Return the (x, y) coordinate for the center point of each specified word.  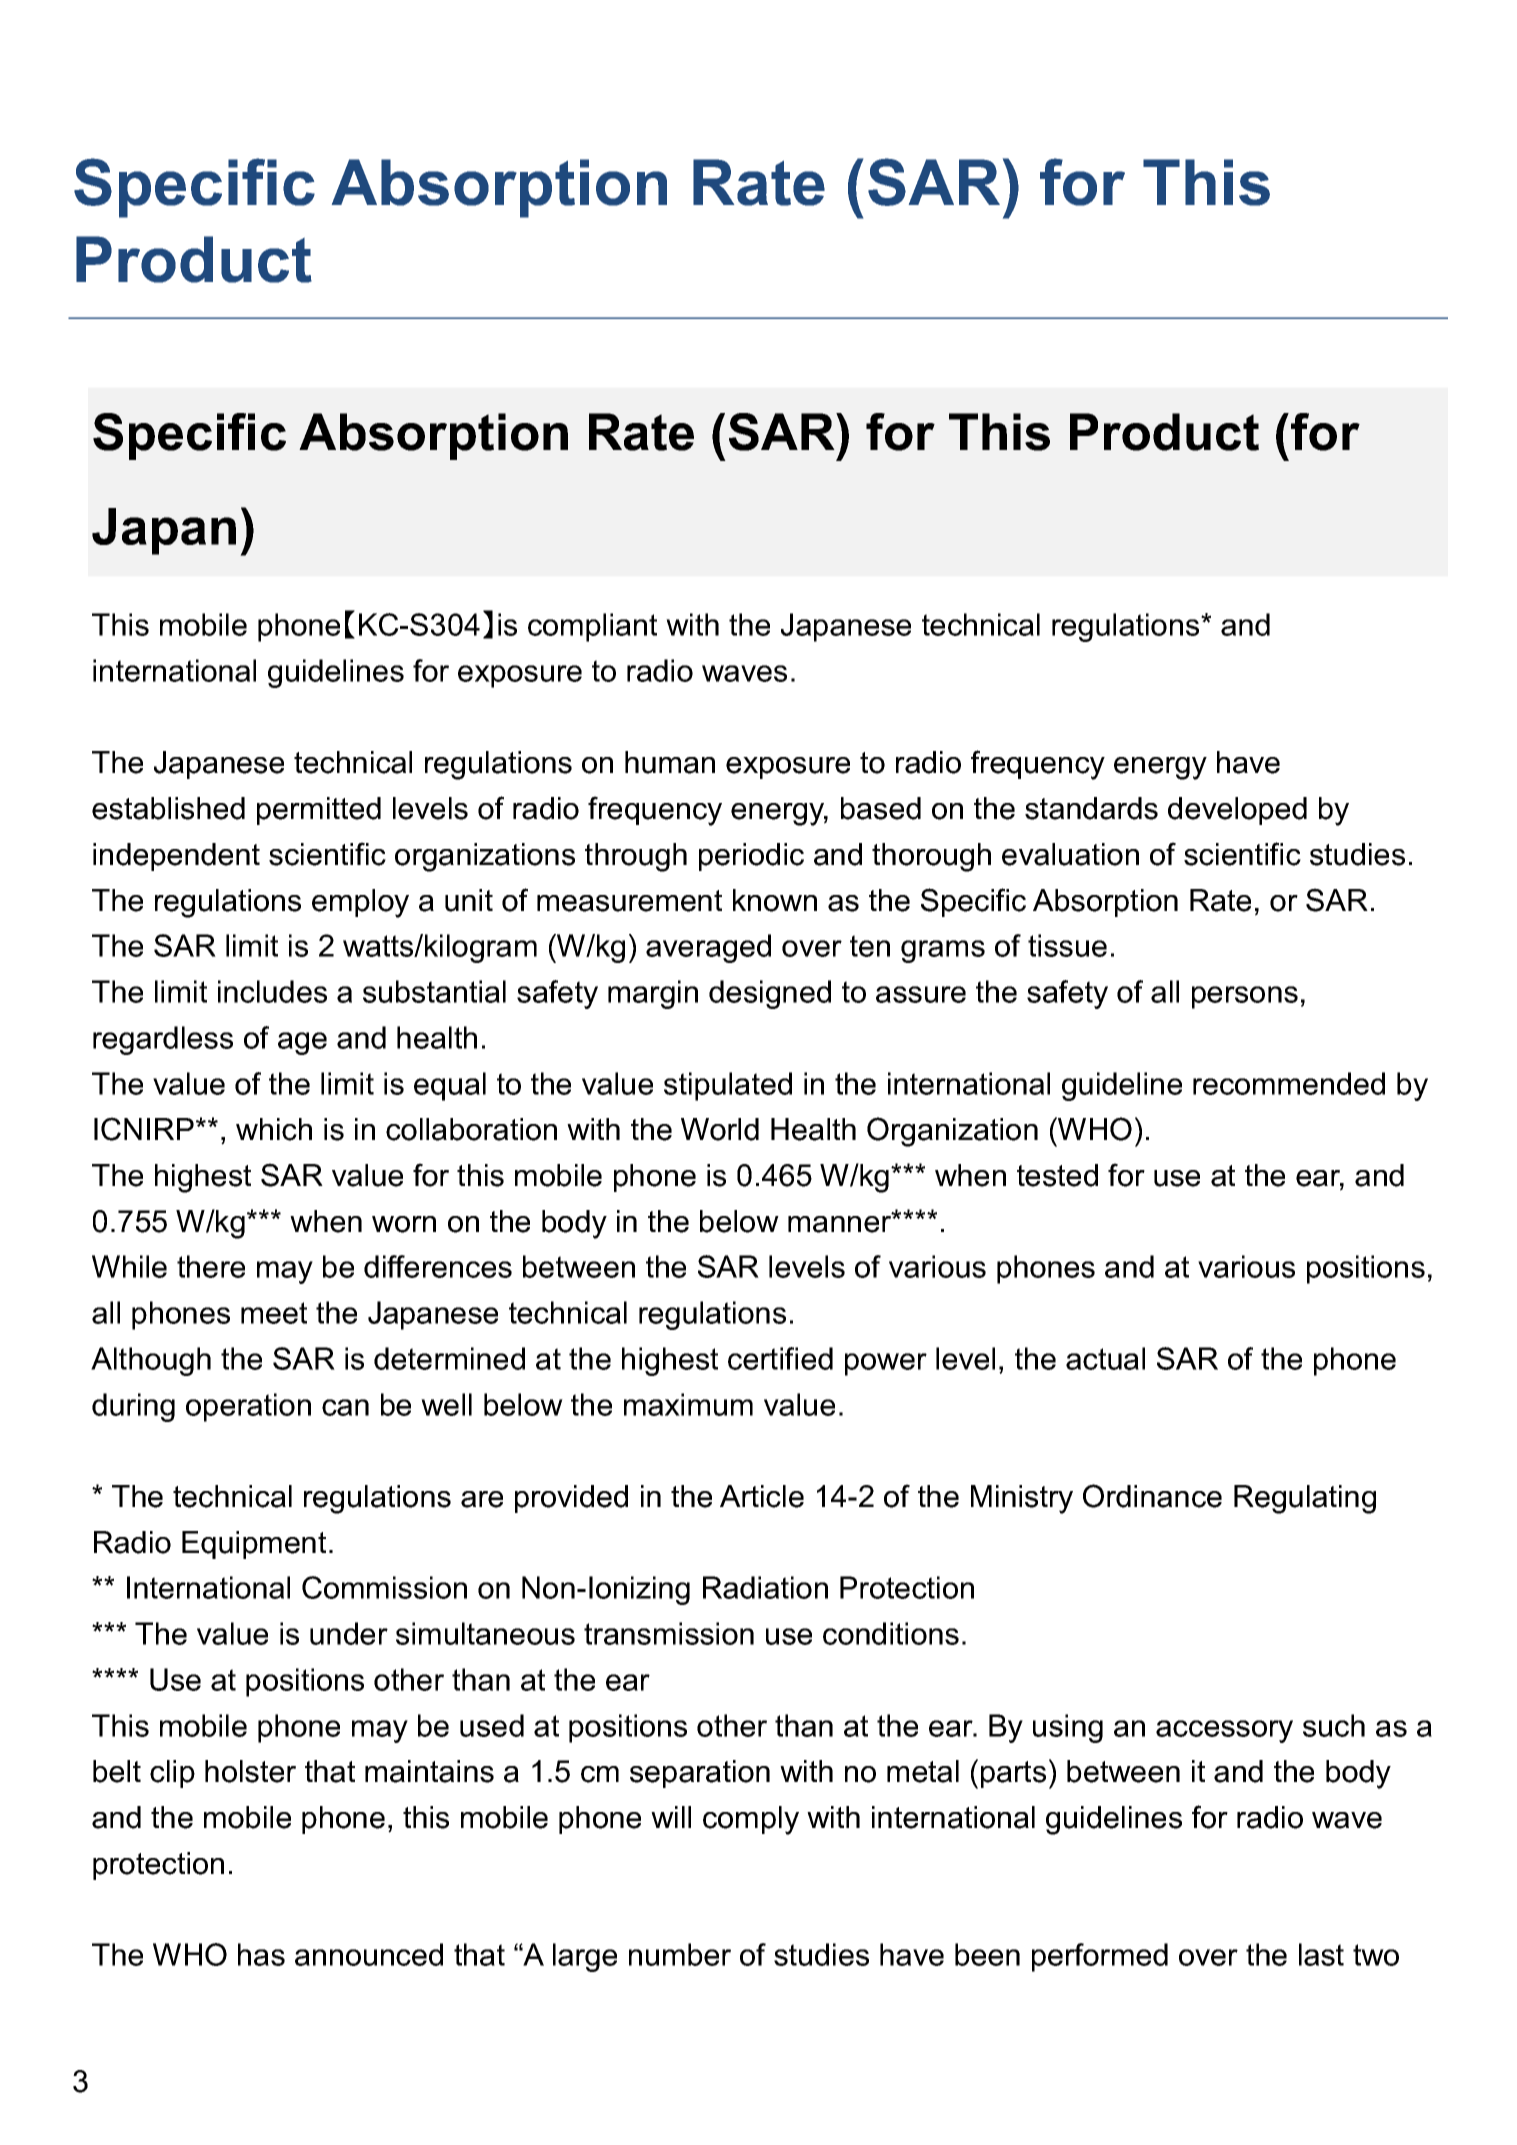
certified (780, 1358)
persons (1245, 997)
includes (272, 991)
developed (1237, 811)
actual (1105, 1358)
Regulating (1305, 1499)
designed (770, 994)
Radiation (765, 1587)
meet (274, 1313)
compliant (592, 627)
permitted (319, 811)
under (349, 1633)
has (261, 1954)
